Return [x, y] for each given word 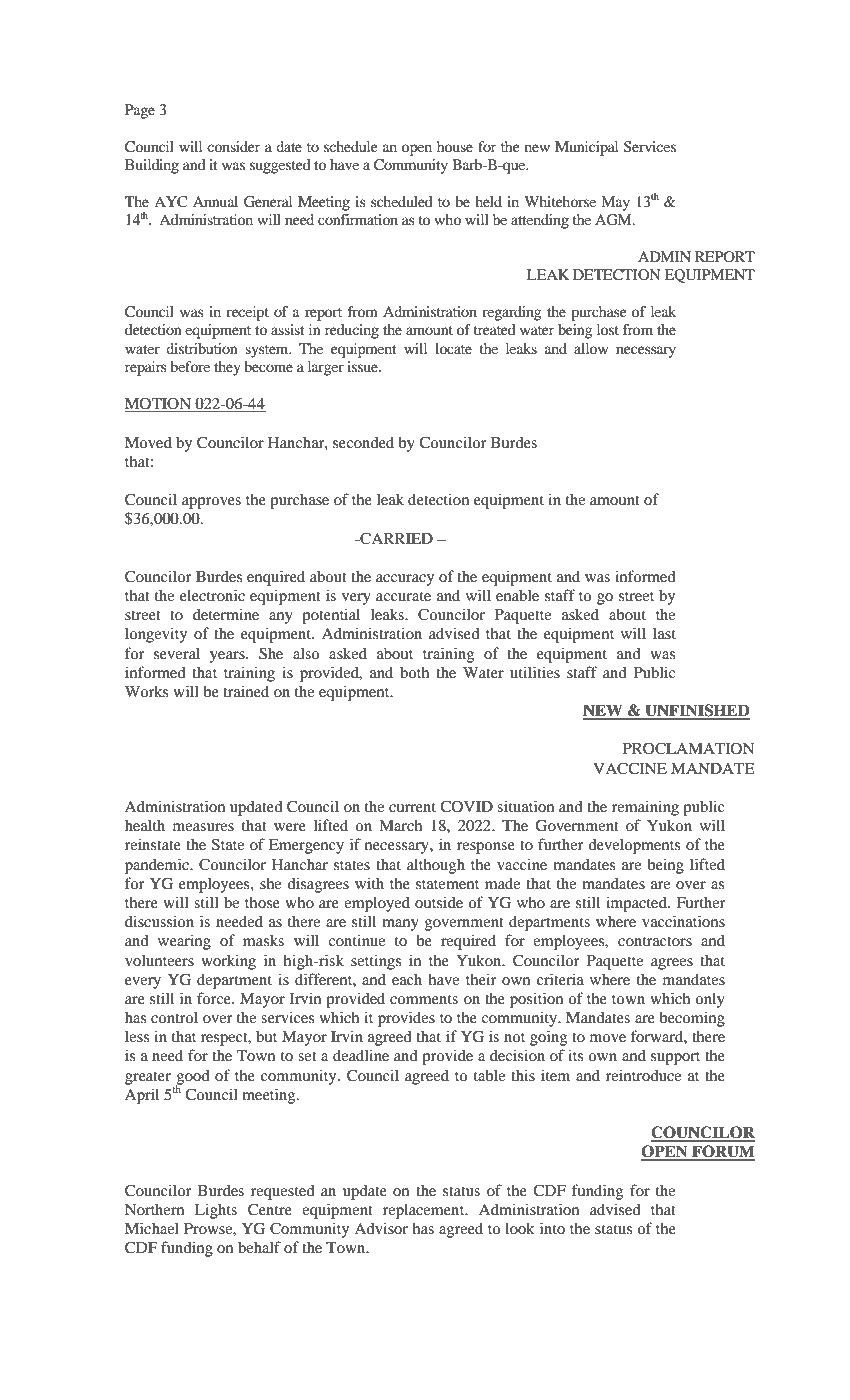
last [664, 633]
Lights [216, 1211]
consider [233, 146]
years [228, 657]
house [455, 146]
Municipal [586, 148]
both [414, 672]
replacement [425, 1211]
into [552, 1228]
